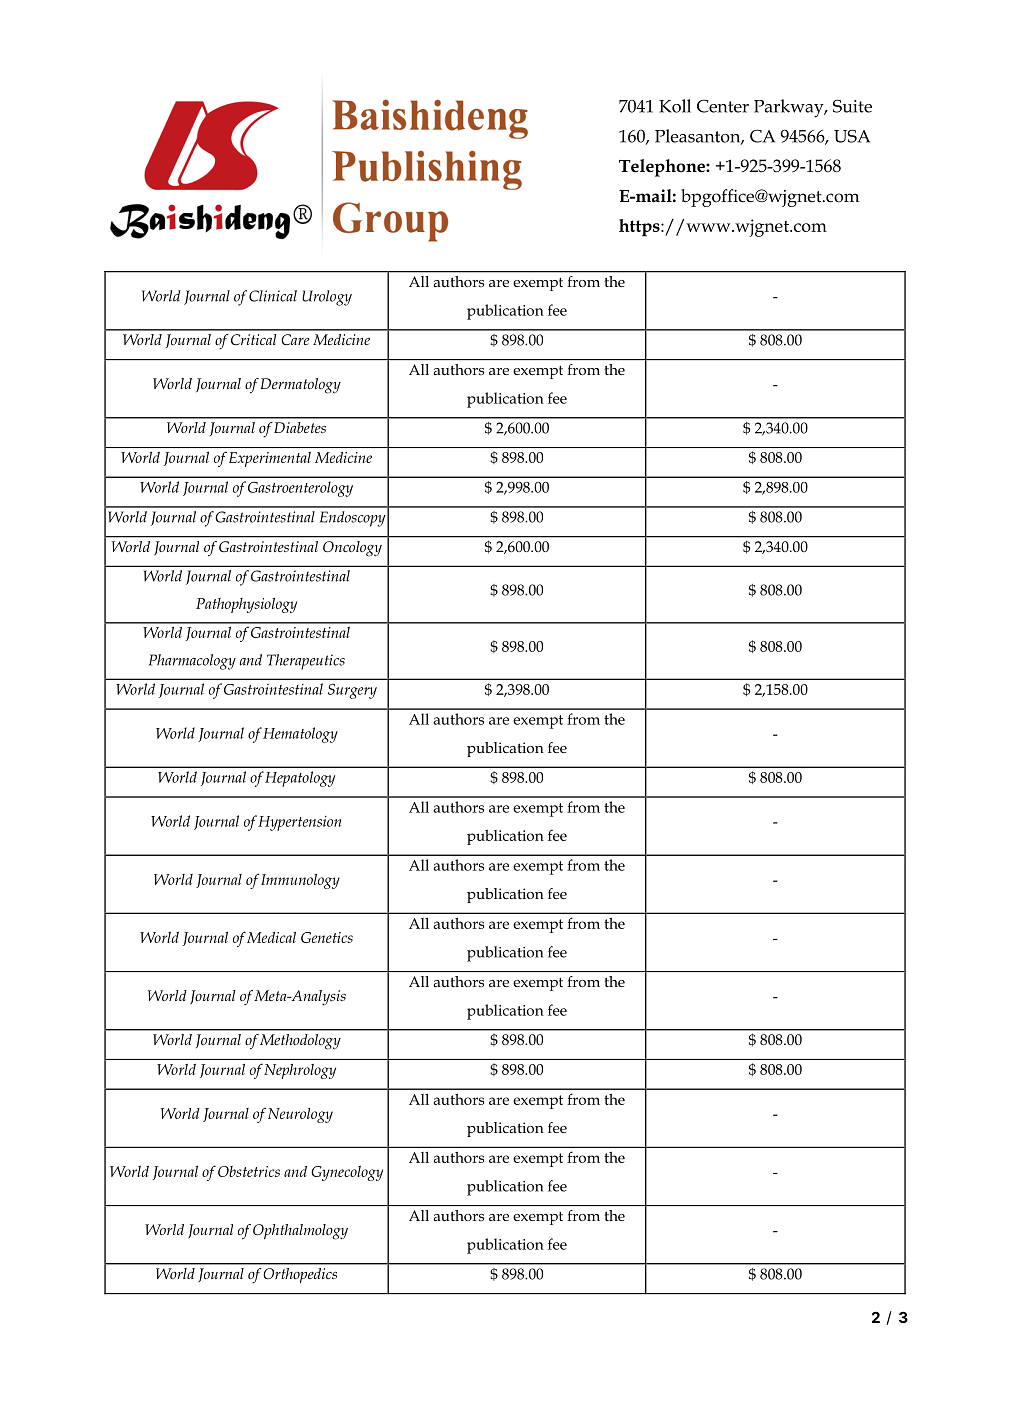 This image has width=1010, height=1428. What do you see at coordinates (306, 662) in the image?
I see `Therapeutics` at bounding box center [306, 662].
